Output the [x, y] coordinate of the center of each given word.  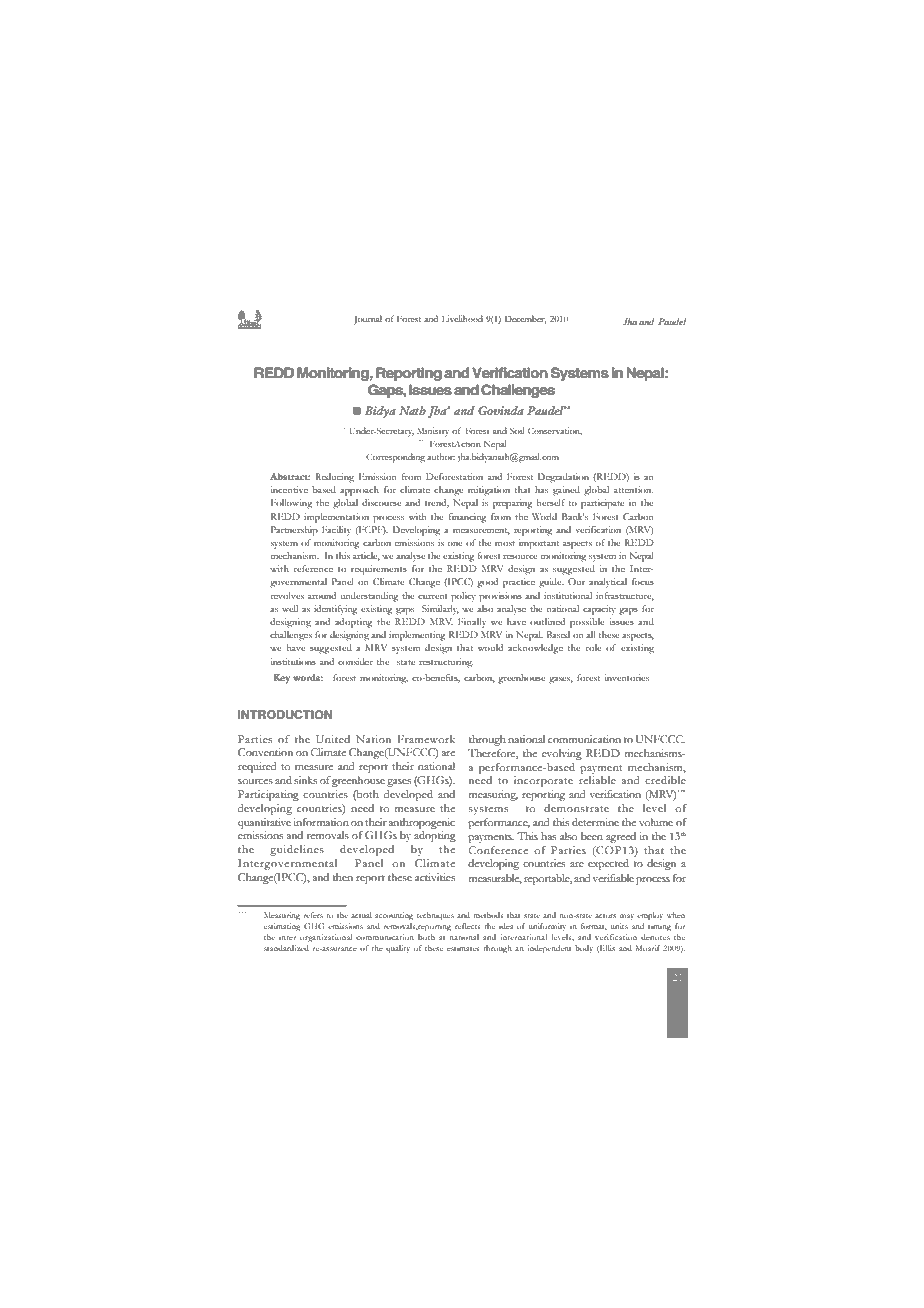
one [455, 544]
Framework [426, 739]
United [333, 739]
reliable [597, 780]
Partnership [294, 531]
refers [313, 915]
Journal [367, 320]
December [526, 319]
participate [602, 504]
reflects [467, 926]
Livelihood [462, 318]
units [619, 926]
